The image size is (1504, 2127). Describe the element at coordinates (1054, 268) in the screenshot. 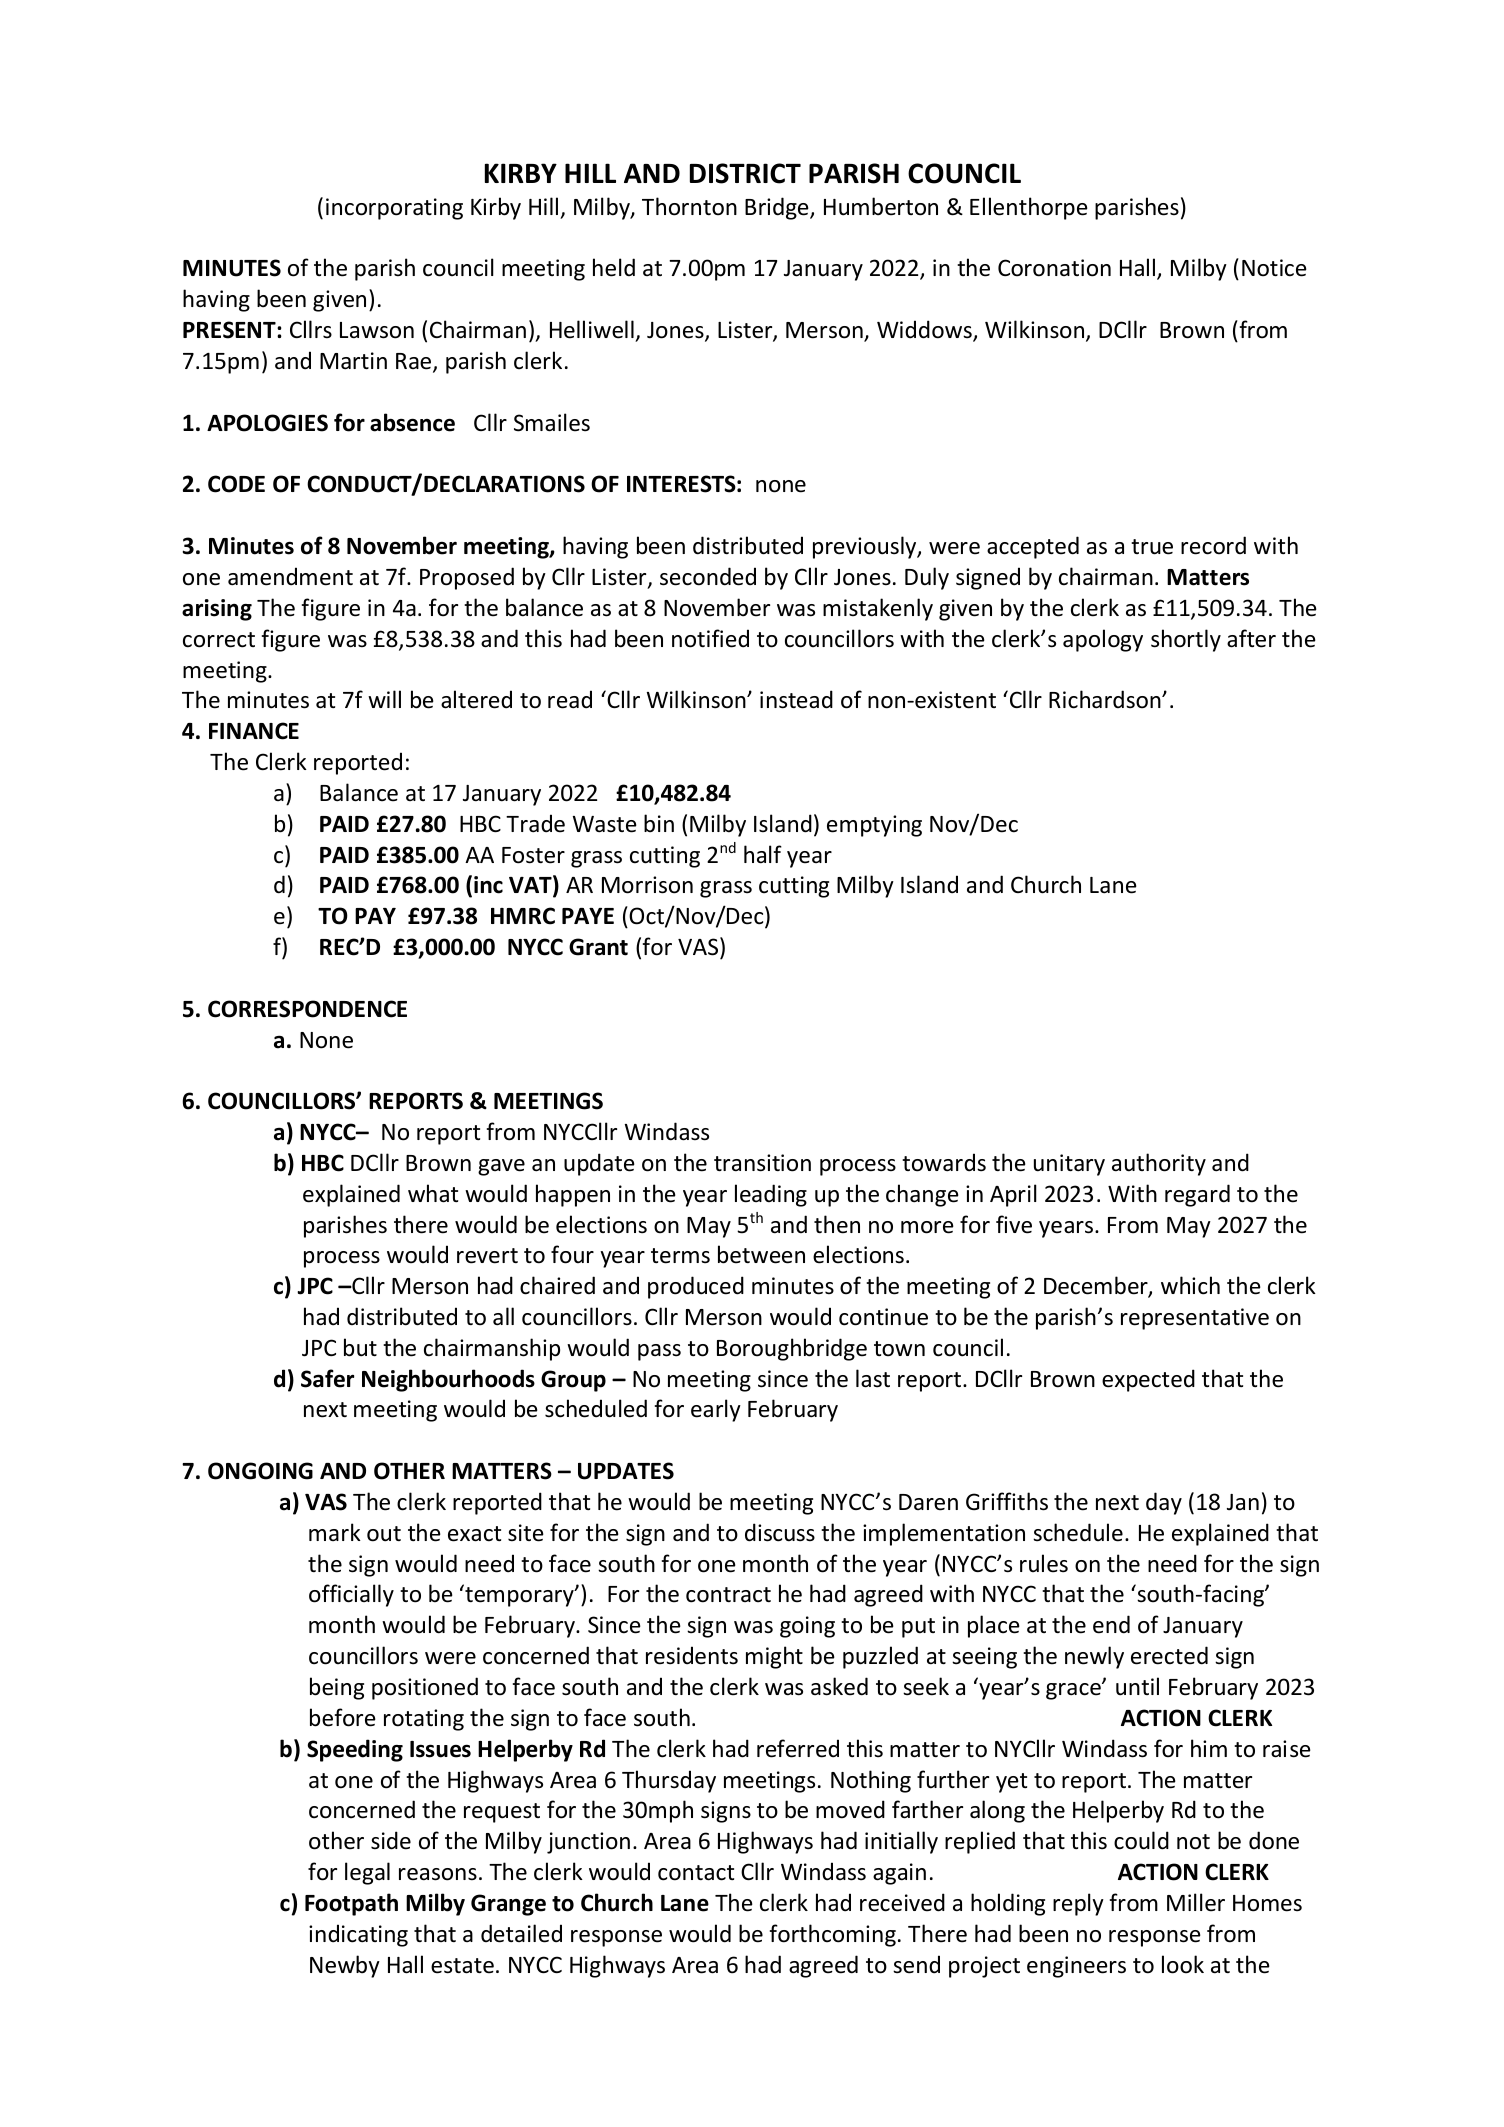

I see `Coronation` at that location.
